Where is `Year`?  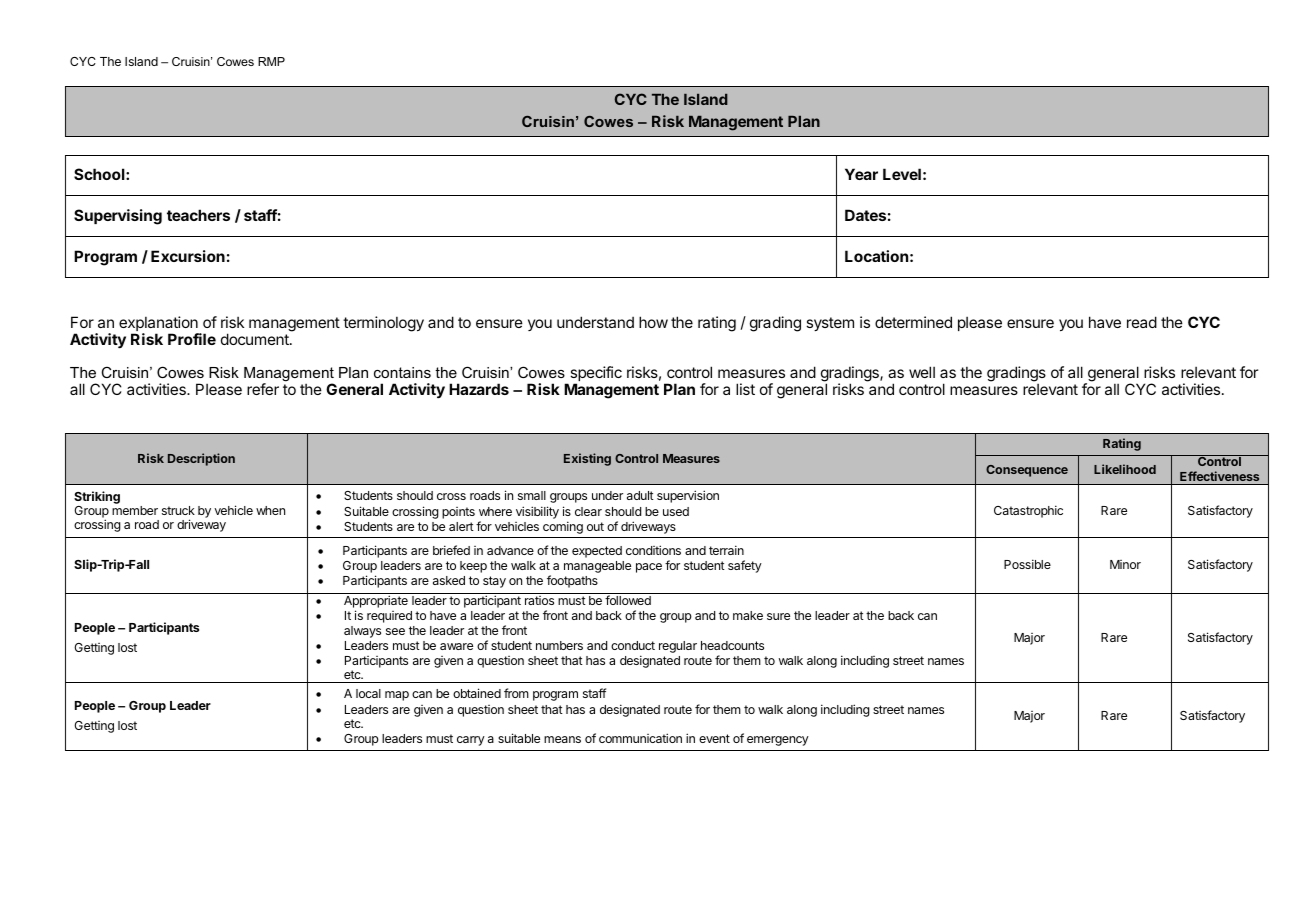 Year is located at coordinates (861, 174).
